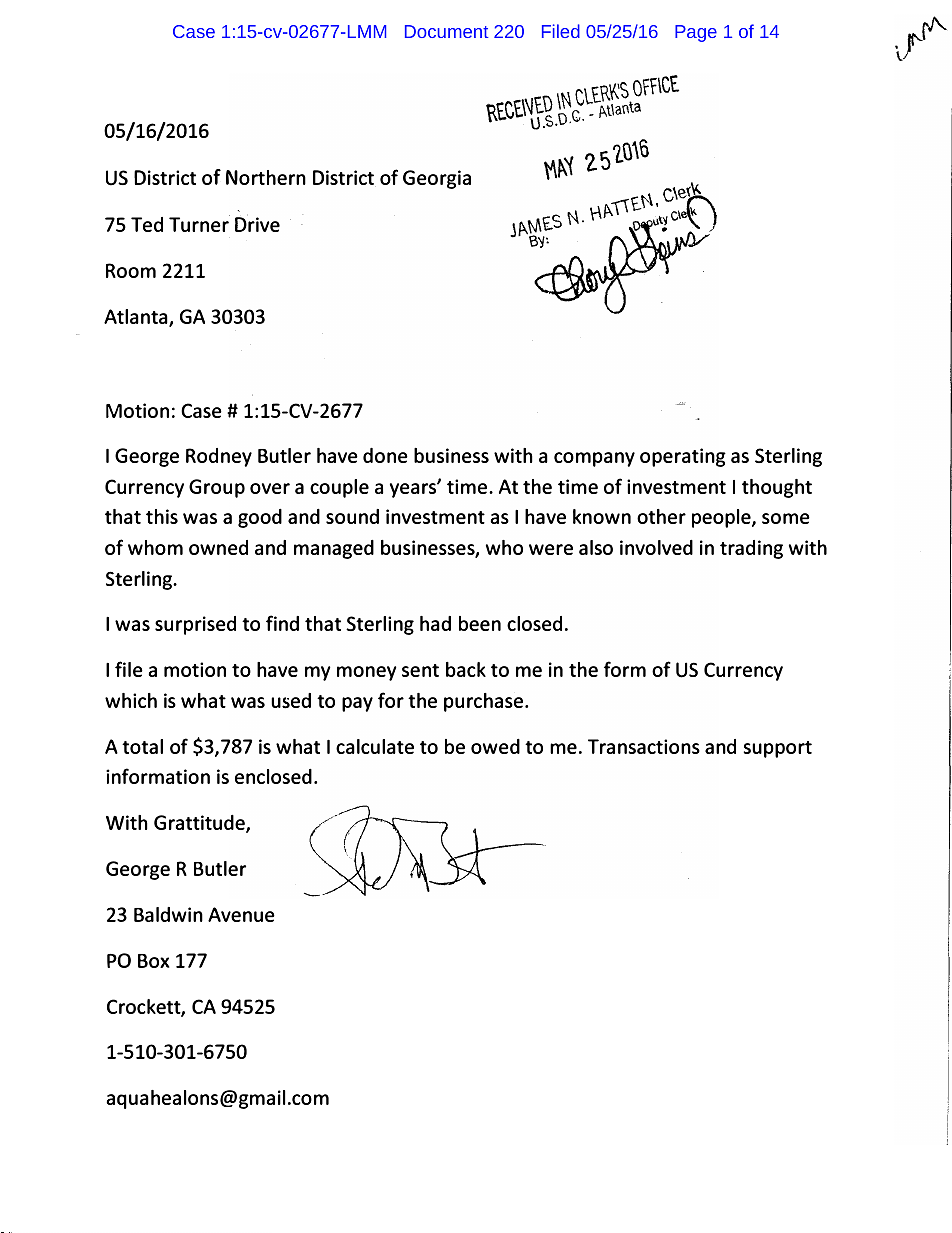 Image resolution: width=952 pixels, height=1233 pixels. I want to click on Atlanta, so click(137, 318).
